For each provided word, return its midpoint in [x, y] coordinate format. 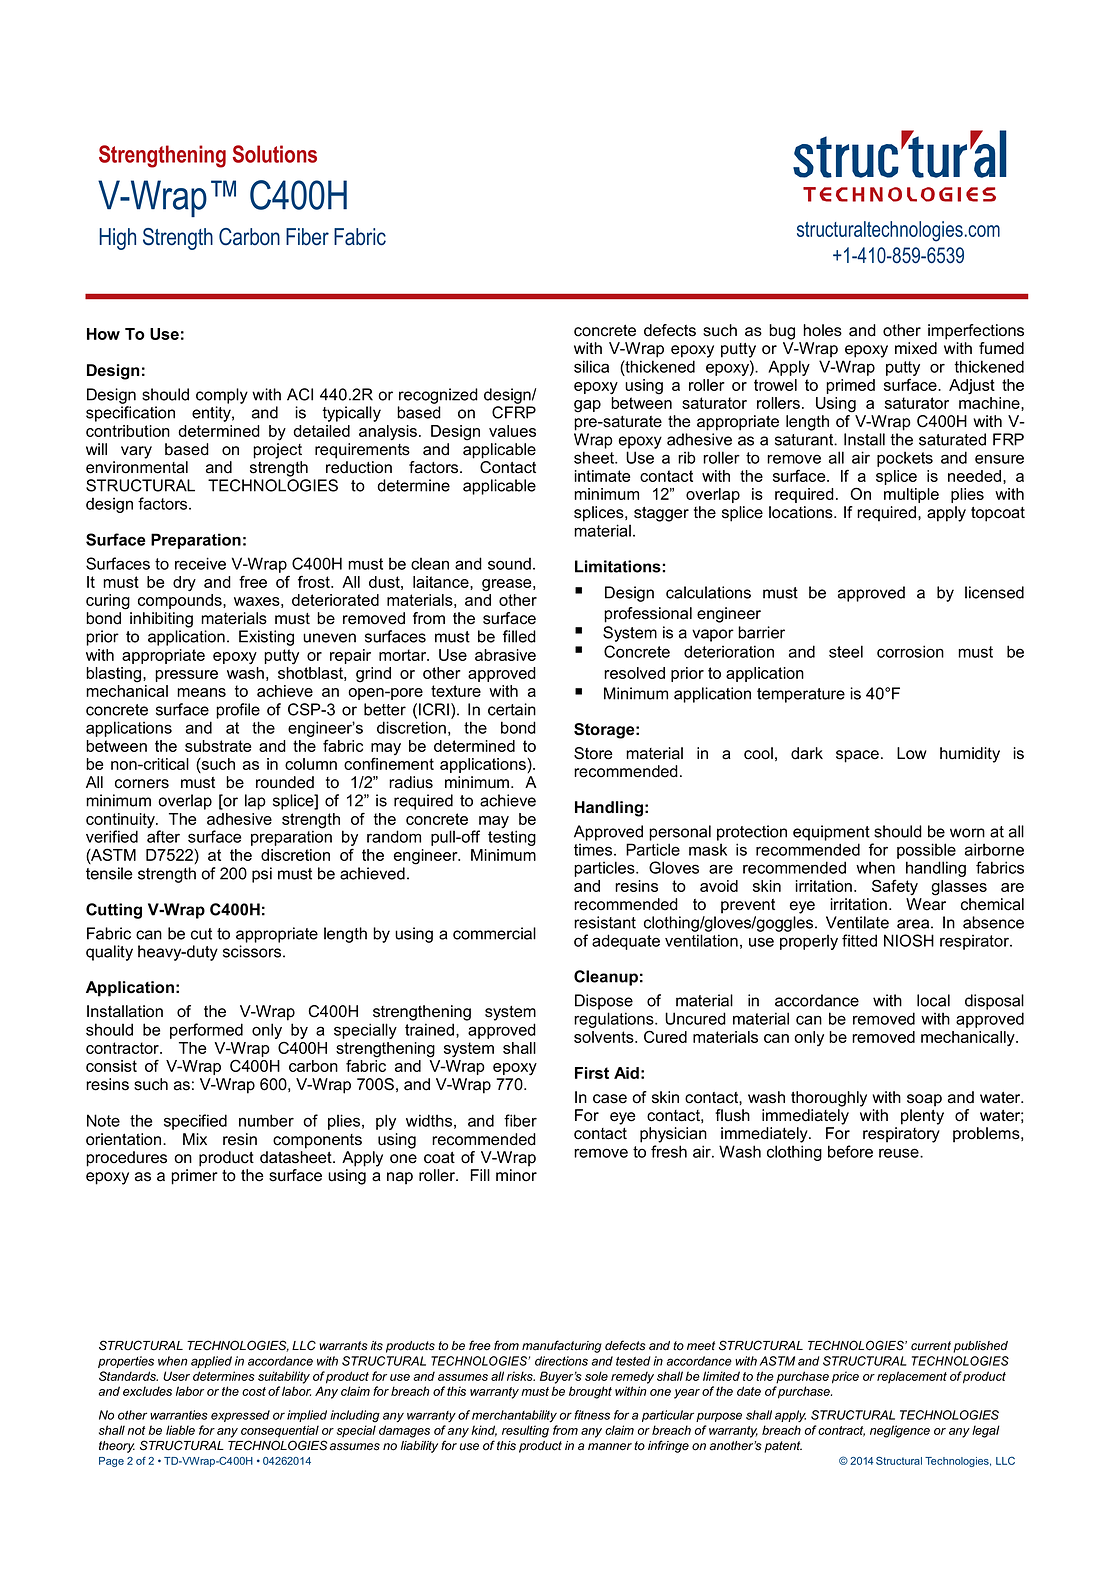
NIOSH [909, 940]
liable [180, 1430]
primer [194, 1177]
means [201, 692]
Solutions [275, 154]
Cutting [114, 911]
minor [516, 1175]
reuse [900, 1153]
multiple [911, 495]
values [512, 431]
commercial [494, 933]
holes [822, 330]
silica [591, 366]
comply [222, 396]
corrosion [910, 651]
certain [512, 709]
